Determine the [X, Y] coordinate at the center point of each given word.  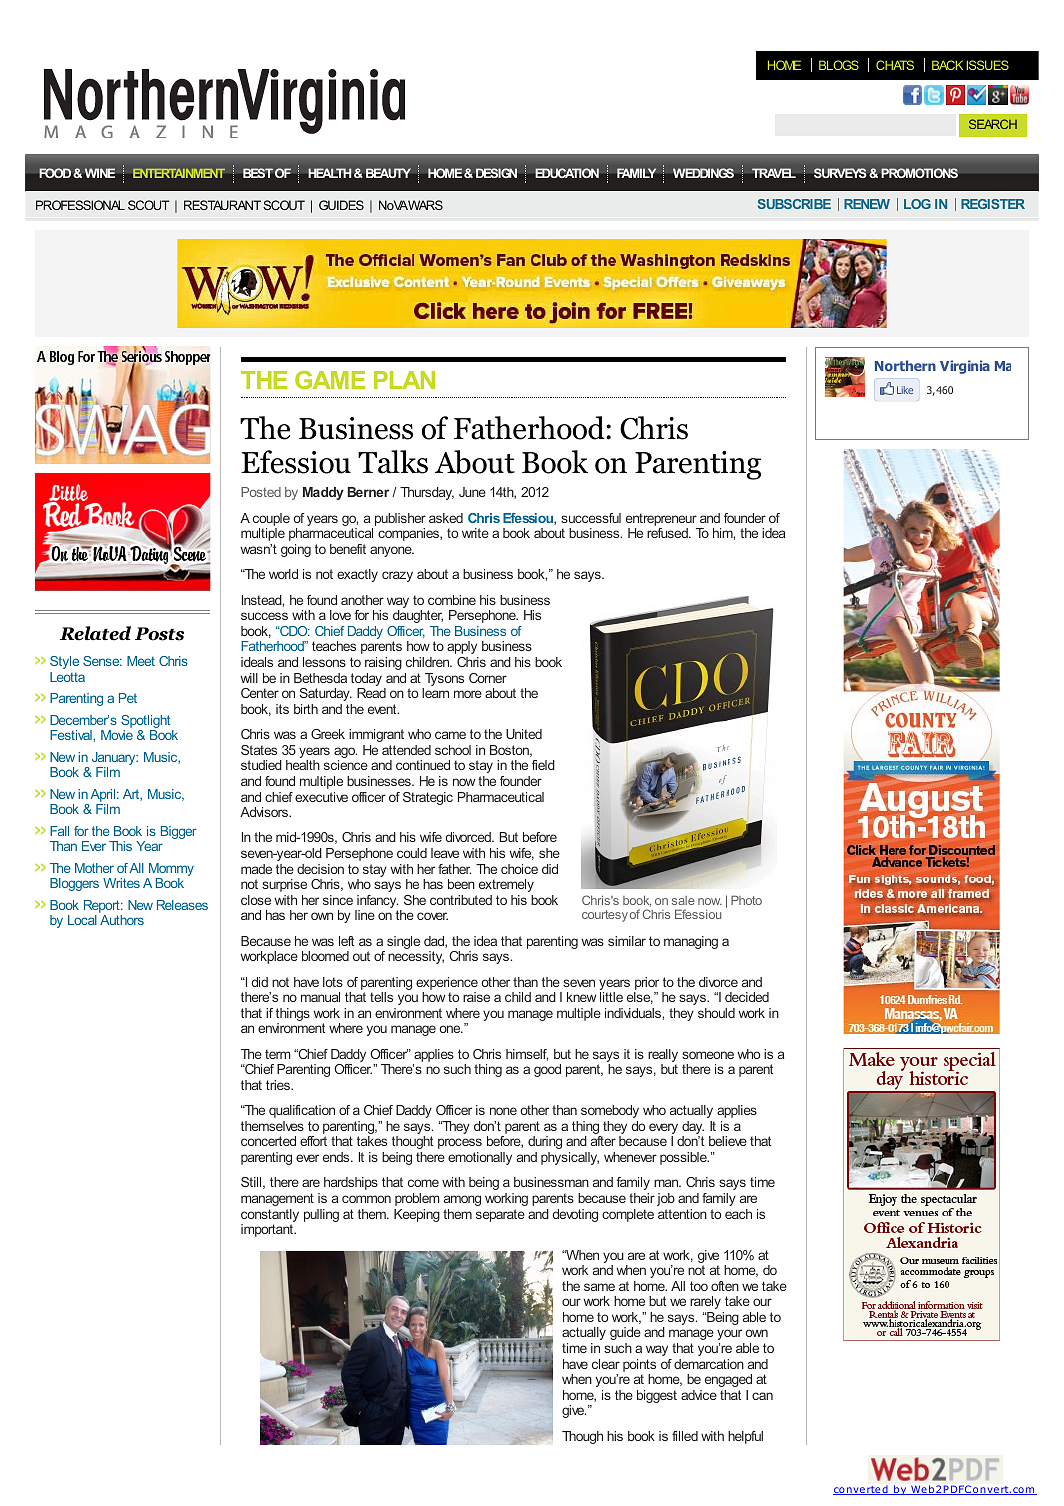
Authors [122, 920]
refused [668, 533]
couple [271, 521]
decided [747, 997]
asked [446, 518]
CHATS [895, 65]
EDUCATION [567, 173]
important [268, 1230]
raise [476, 997]
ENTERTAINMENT [179, 173]
